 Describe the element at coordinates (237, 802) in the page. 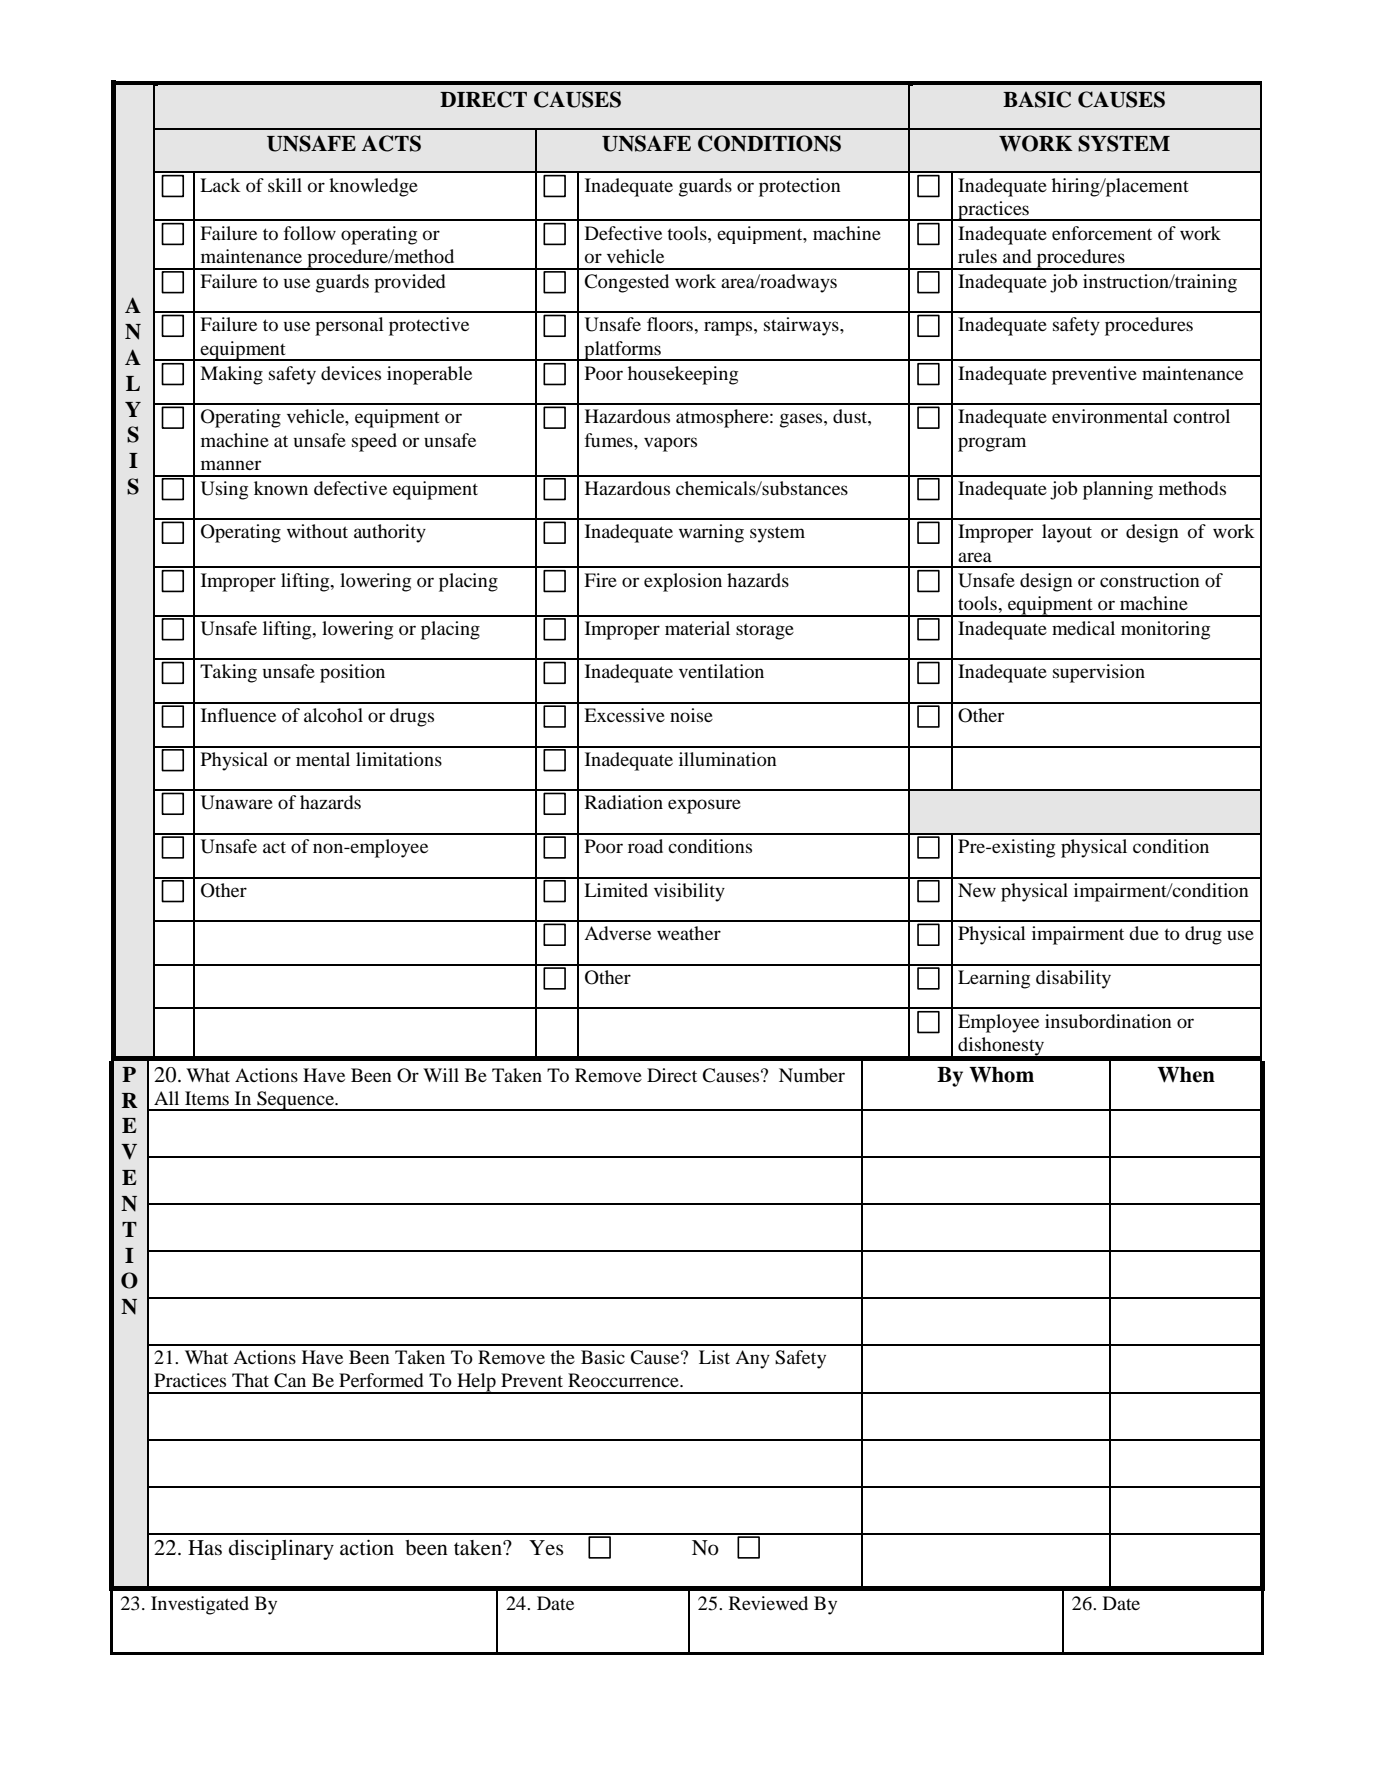

I see `Unaware` at that location.
